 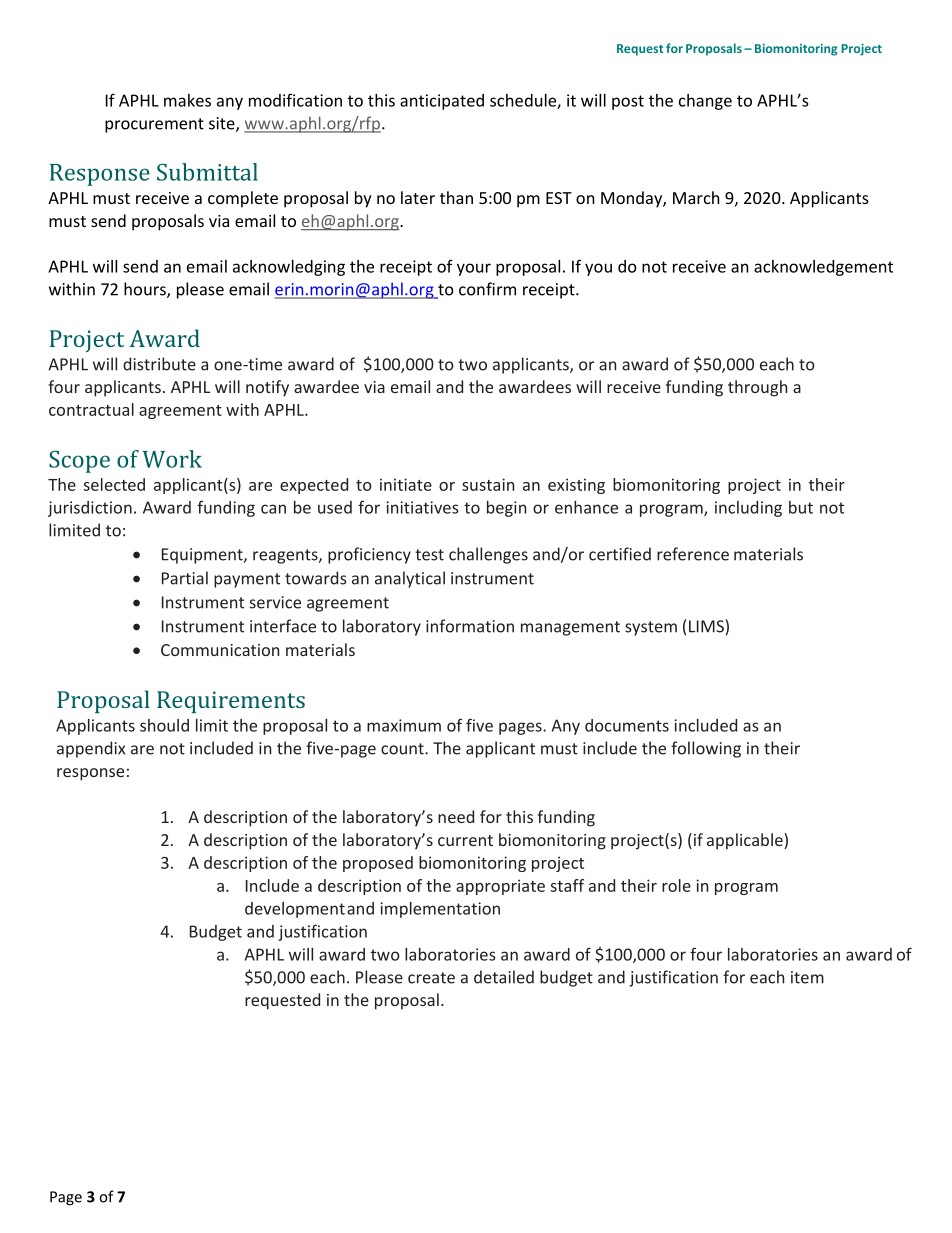 I want to click on create, so click(x=431, y=978).
